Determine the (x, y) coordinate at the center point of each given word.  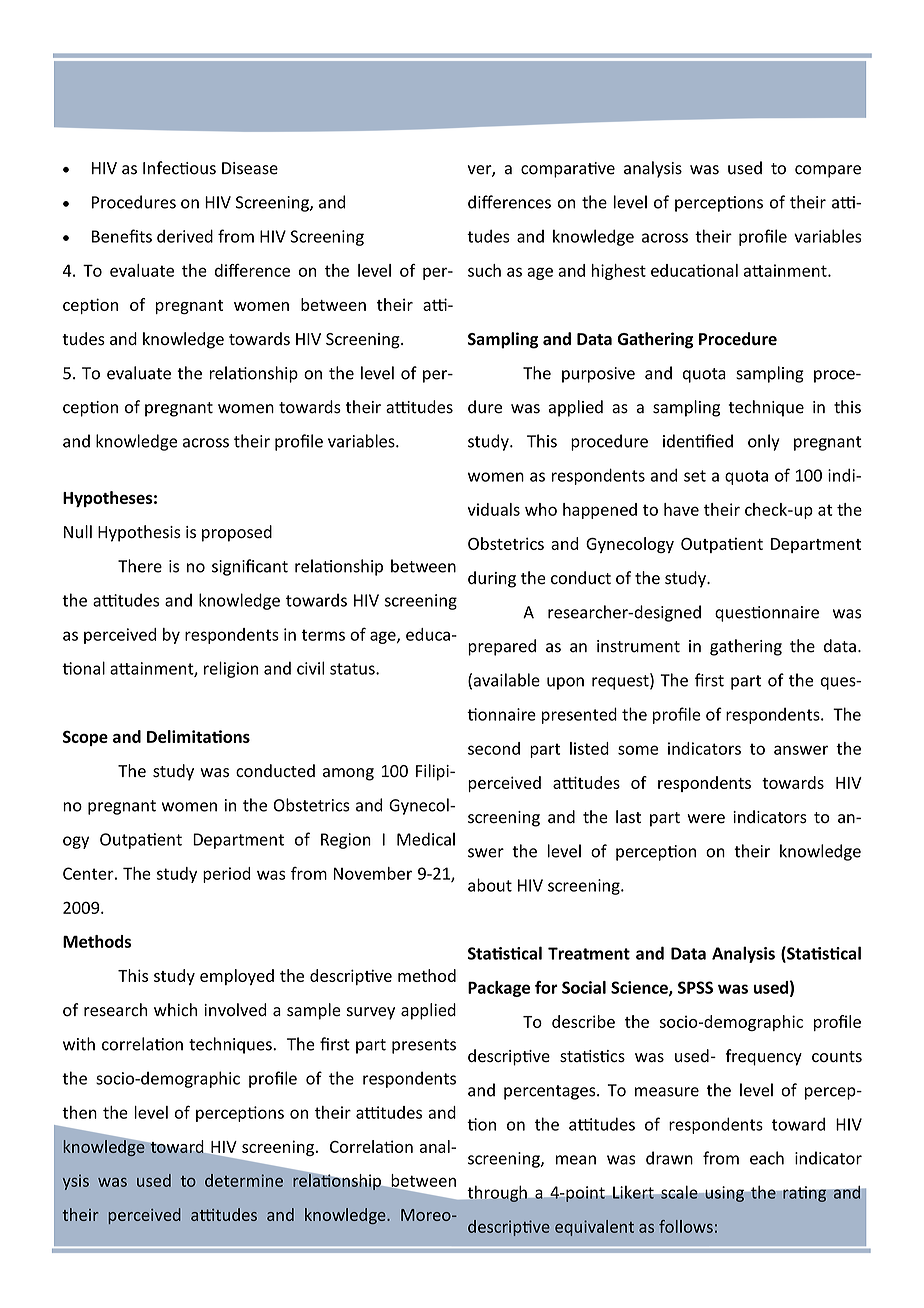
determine (244, 1180)
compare (828, 171)
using (724, 1194)
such (484, 270)
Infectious (179, 168)
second (494, 748)
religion (231, 669)
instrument (638, 646)
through (497, 1194)
